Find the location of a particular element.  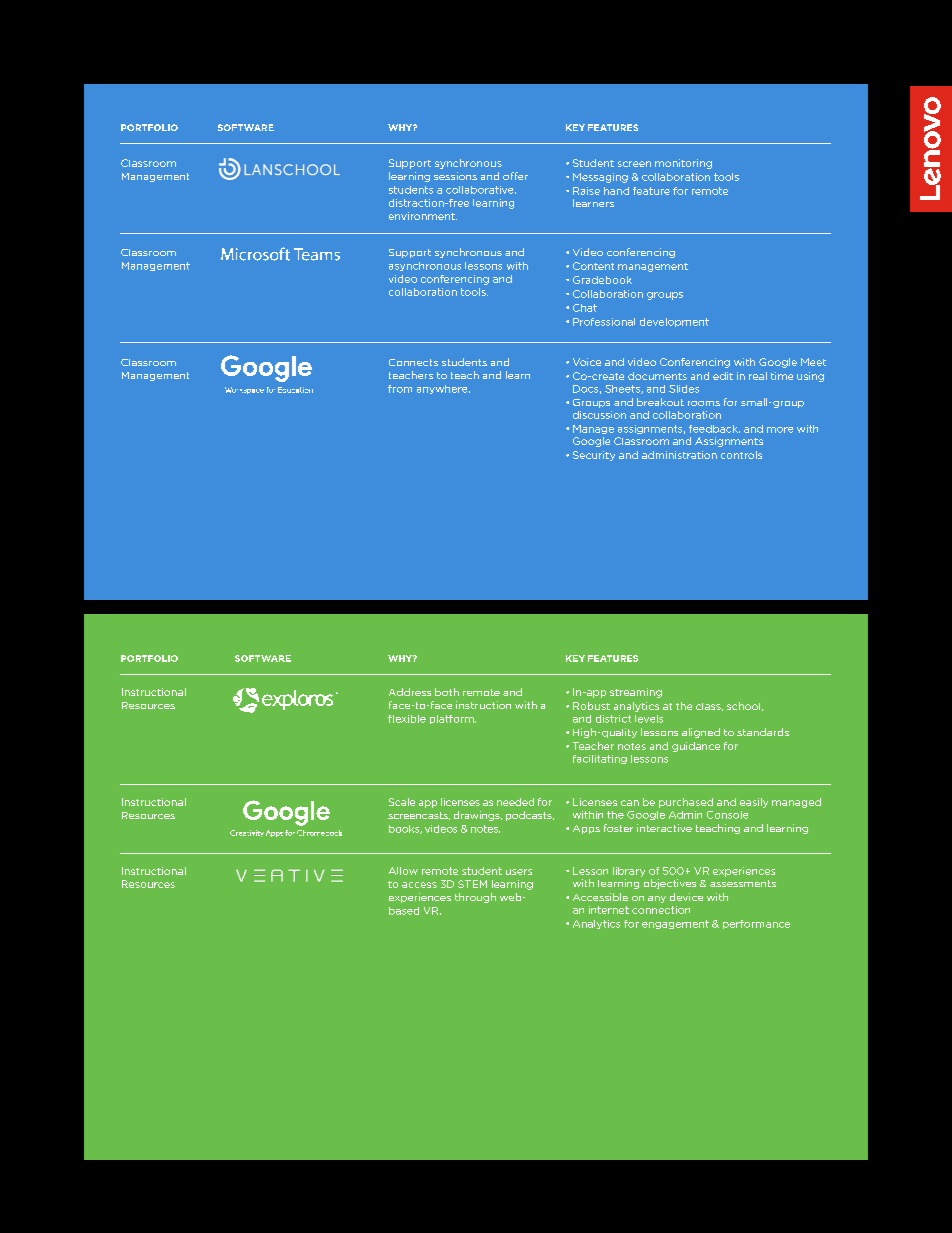

performance is located at coordinates (756, 924).
